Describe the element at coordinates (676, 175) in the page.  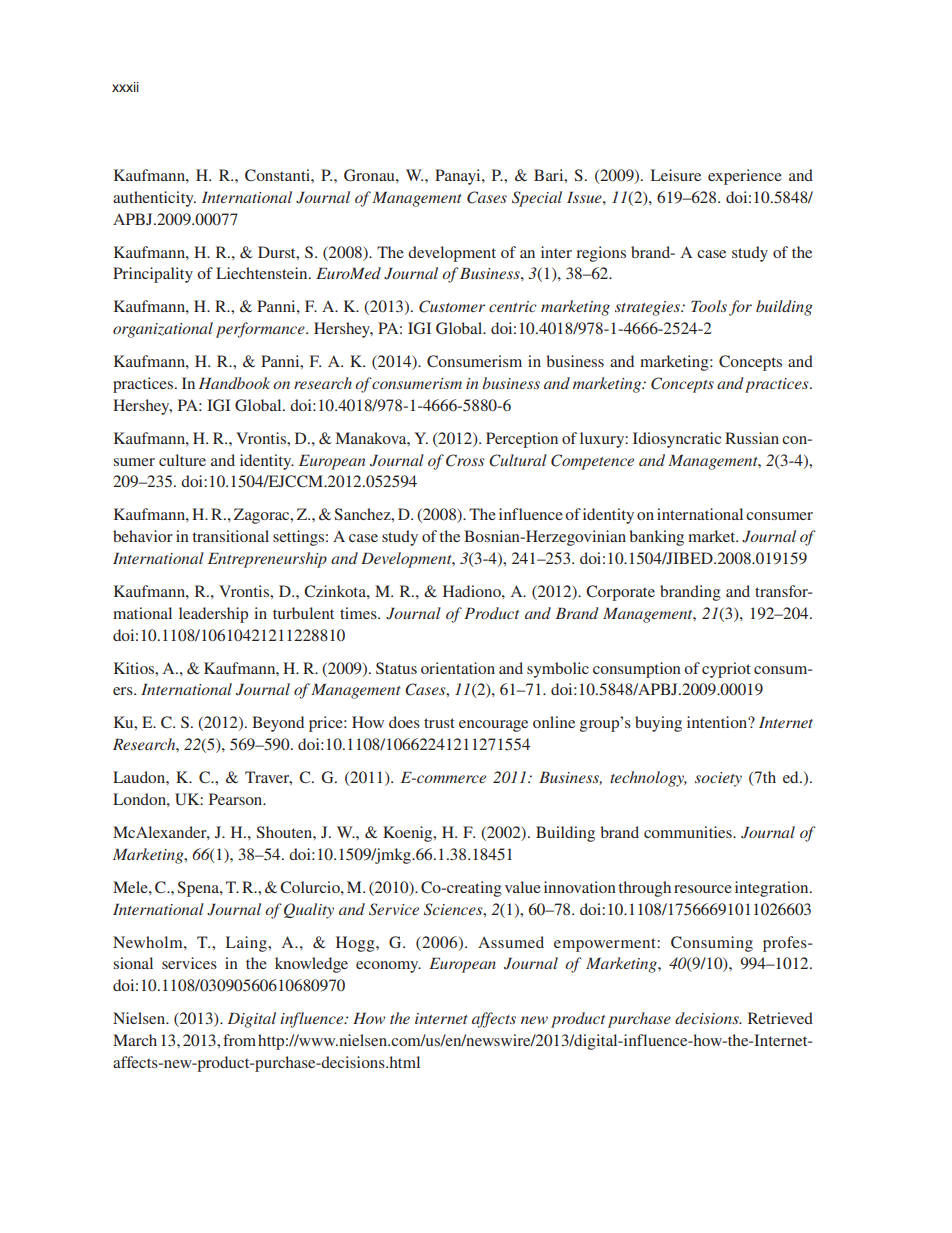
I see `Leisure` at that location.
